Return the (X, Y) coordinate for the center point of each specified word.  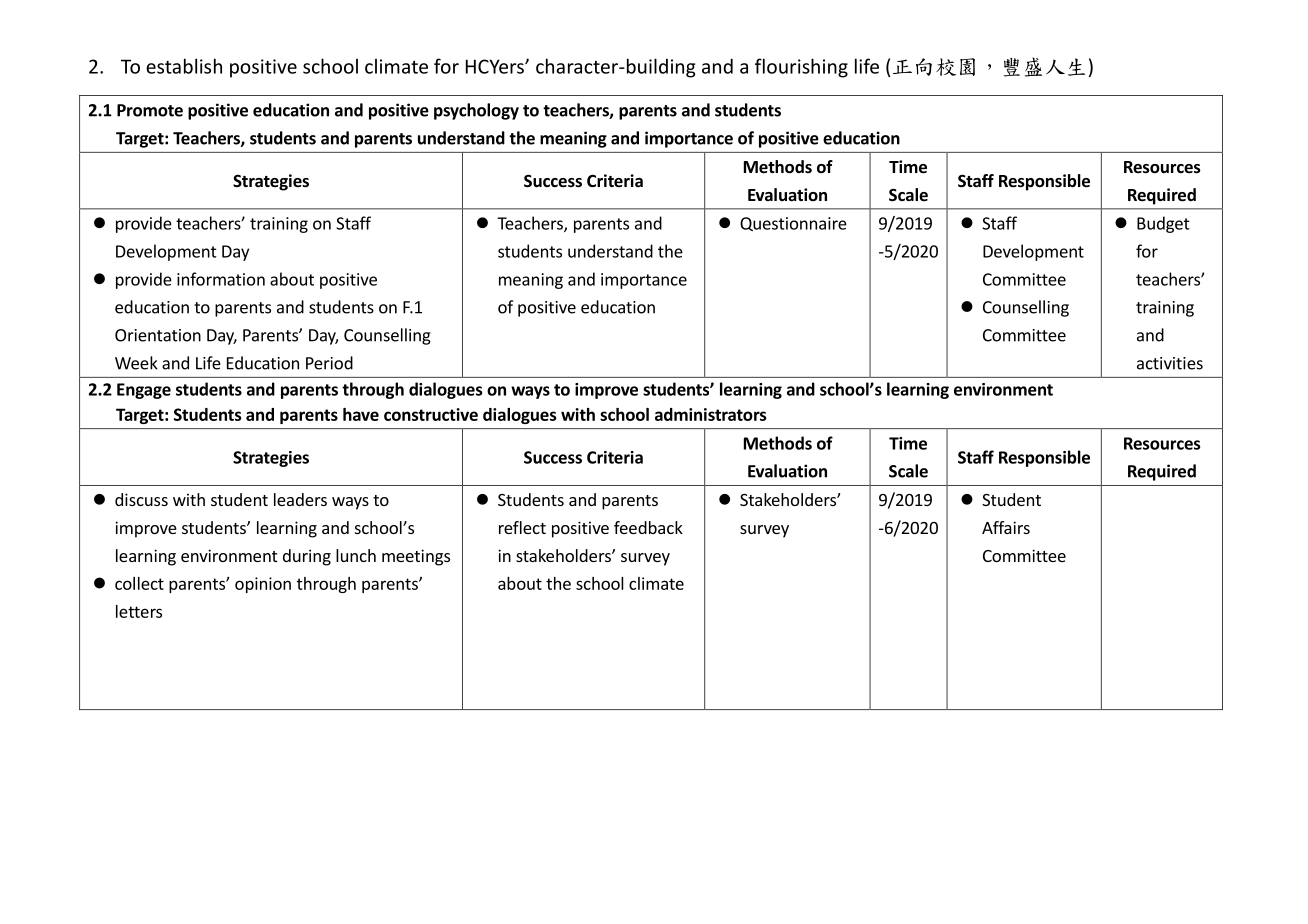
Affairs (1006, 527)
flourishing (801, 68)
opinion (263, 585)
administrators (711, 414)
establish (184, 66)
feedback (648, 527)
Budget (1163, 224)
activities (1170, 363)
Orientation (158, 335)
